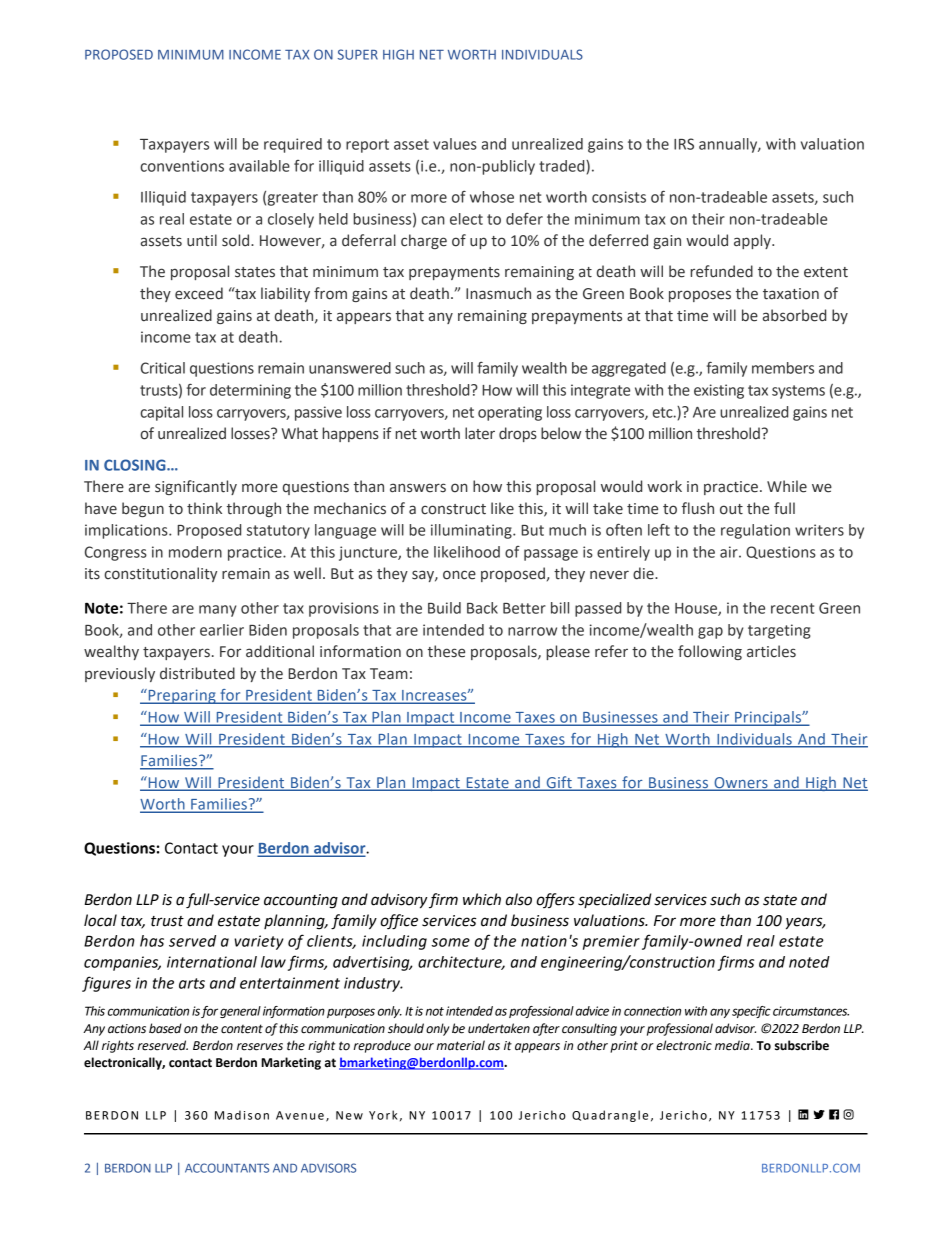 This screenshot has height=1233, width=952. Describe the element at coordinates (733, 1045) in the screenshot. I see `media` at that location.
